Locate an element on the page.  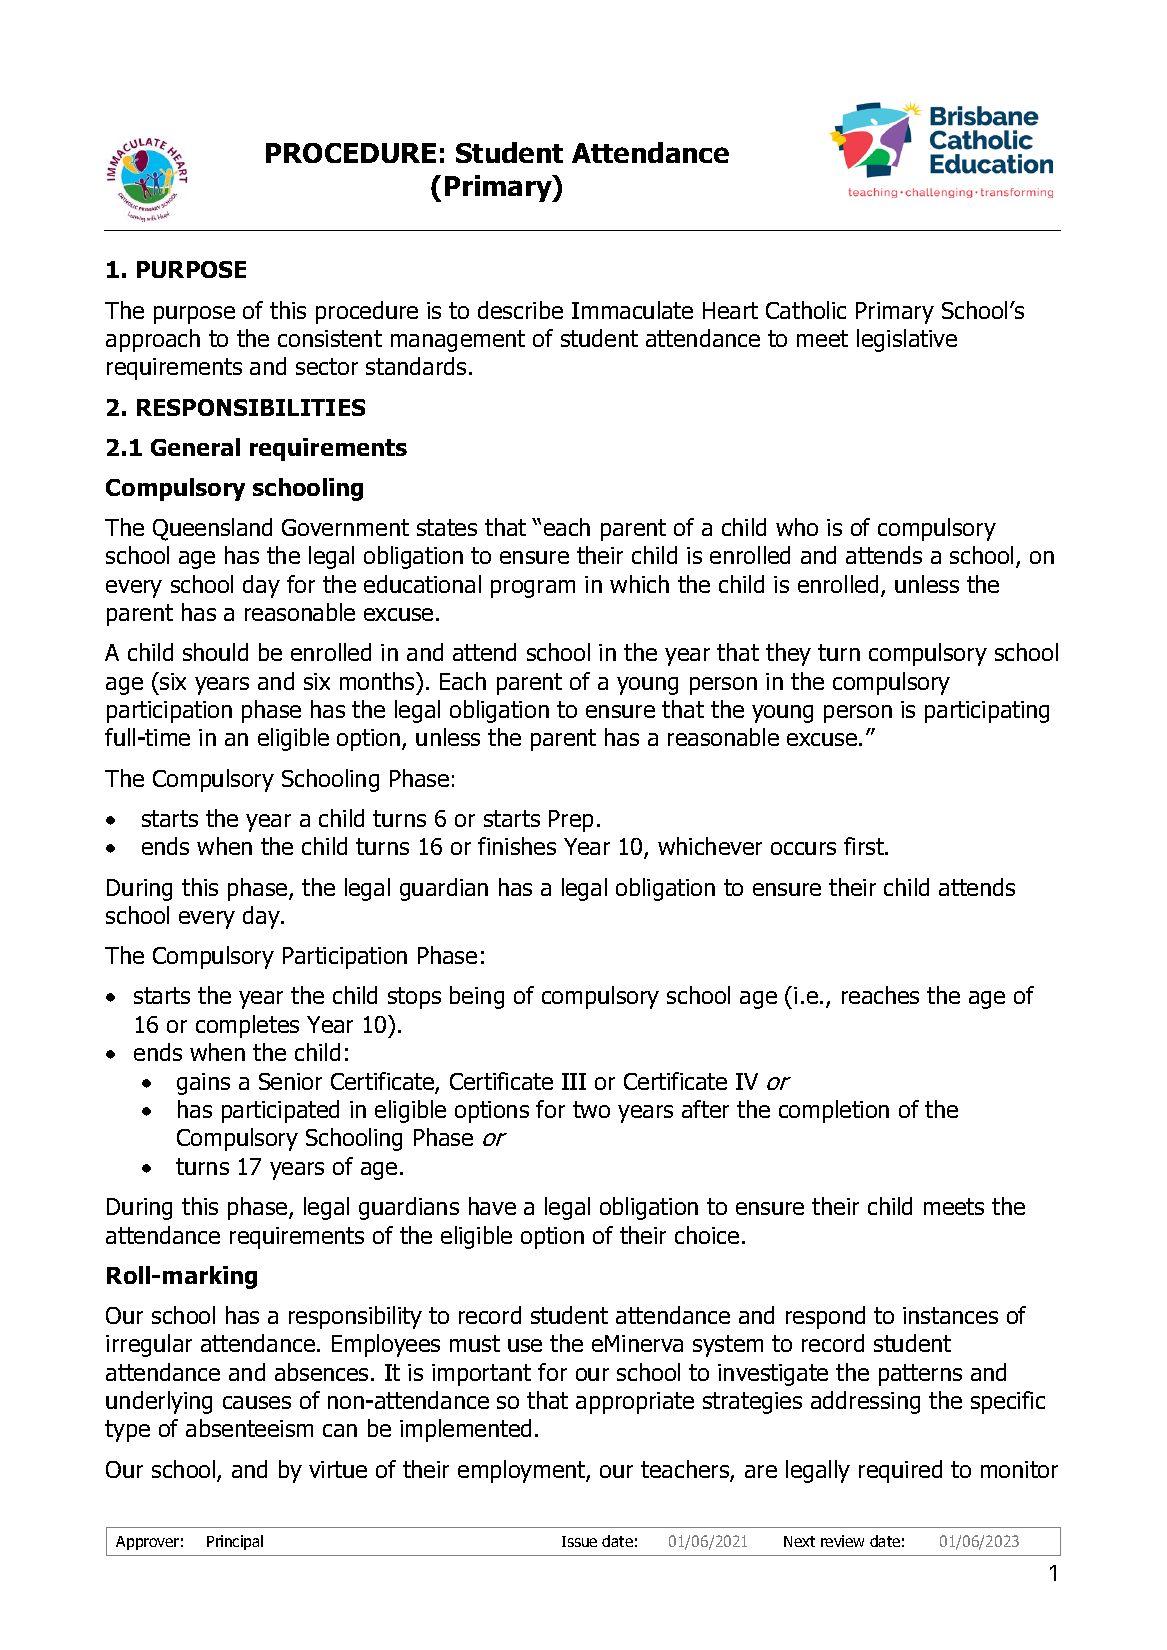
Principal is located at coordinates (235, 1542).
